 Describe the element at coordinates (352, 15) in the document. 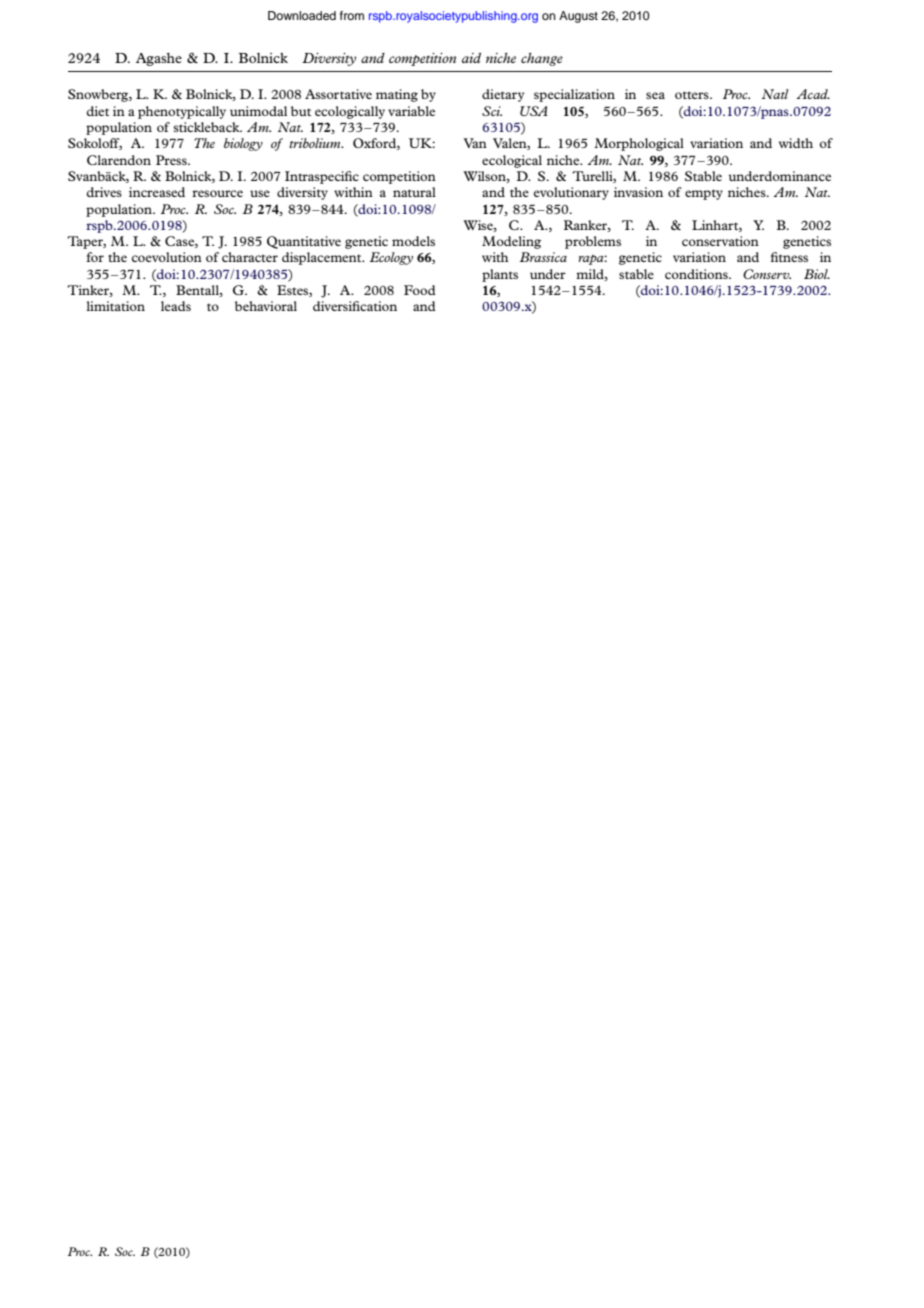

I see `from` at that location.
